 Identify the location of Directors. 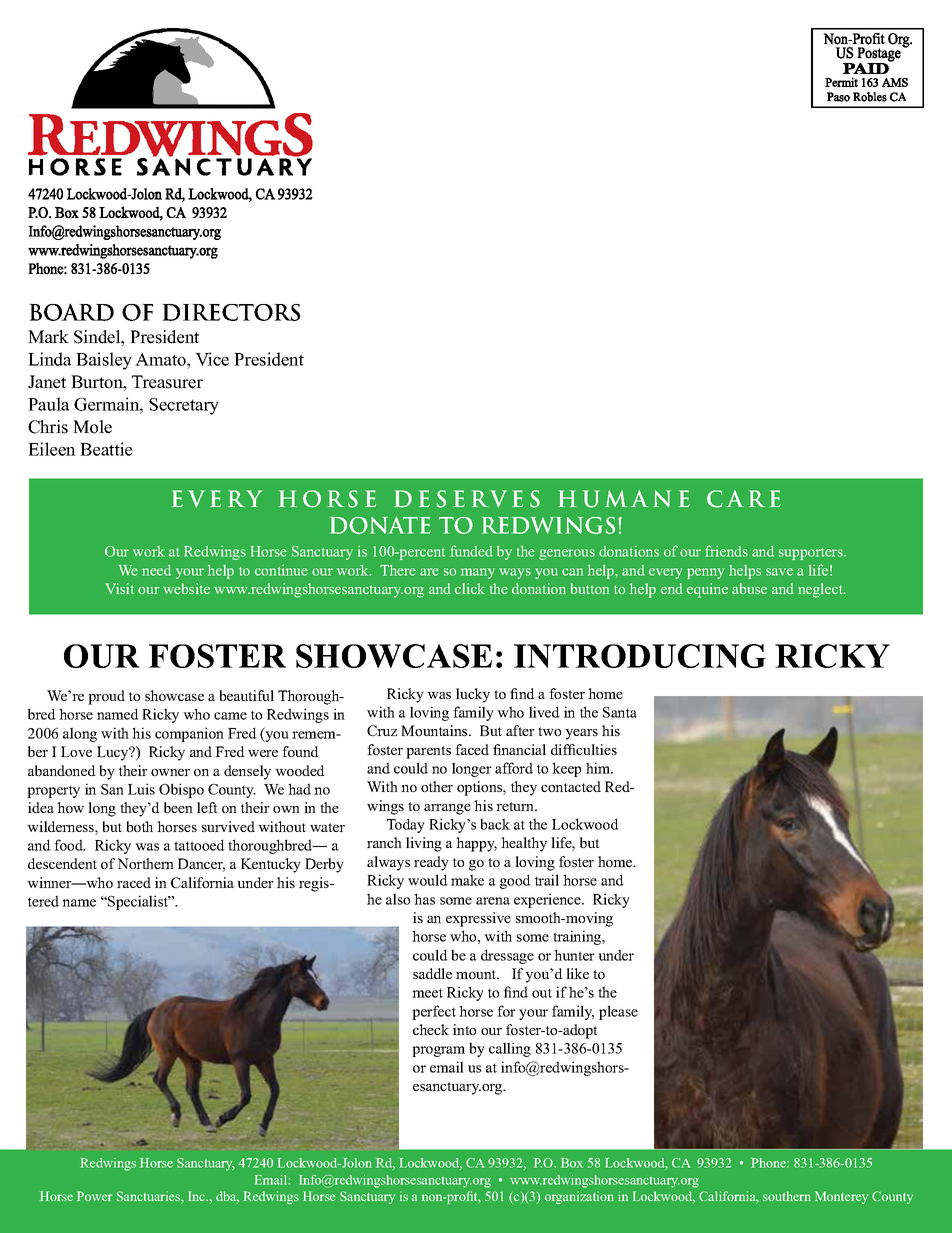
(231, 312).
